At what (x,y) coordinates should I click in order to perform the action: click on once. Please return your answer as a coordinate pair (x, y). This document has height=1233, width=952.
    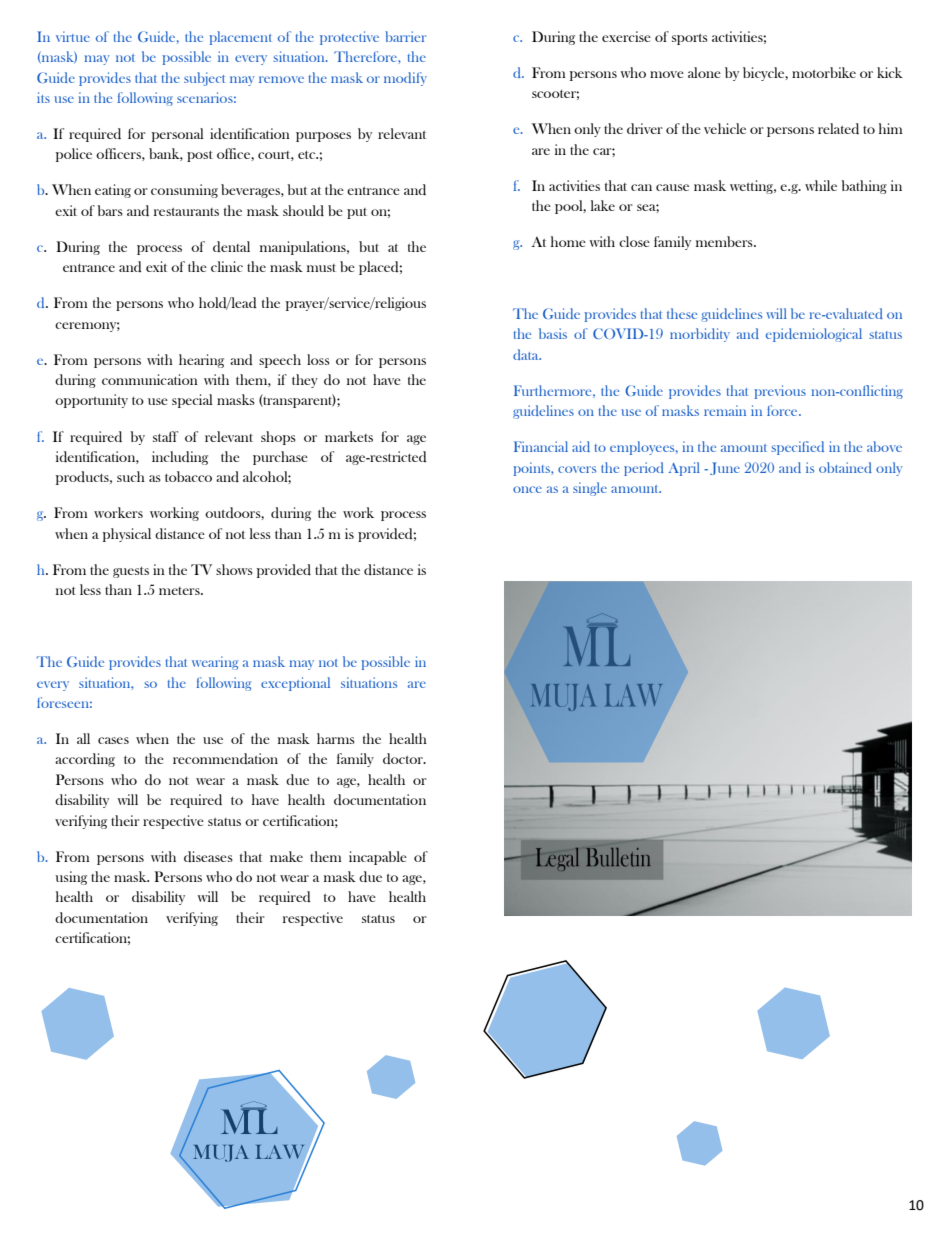
    Looking at the image, I should click on (527, 489).
